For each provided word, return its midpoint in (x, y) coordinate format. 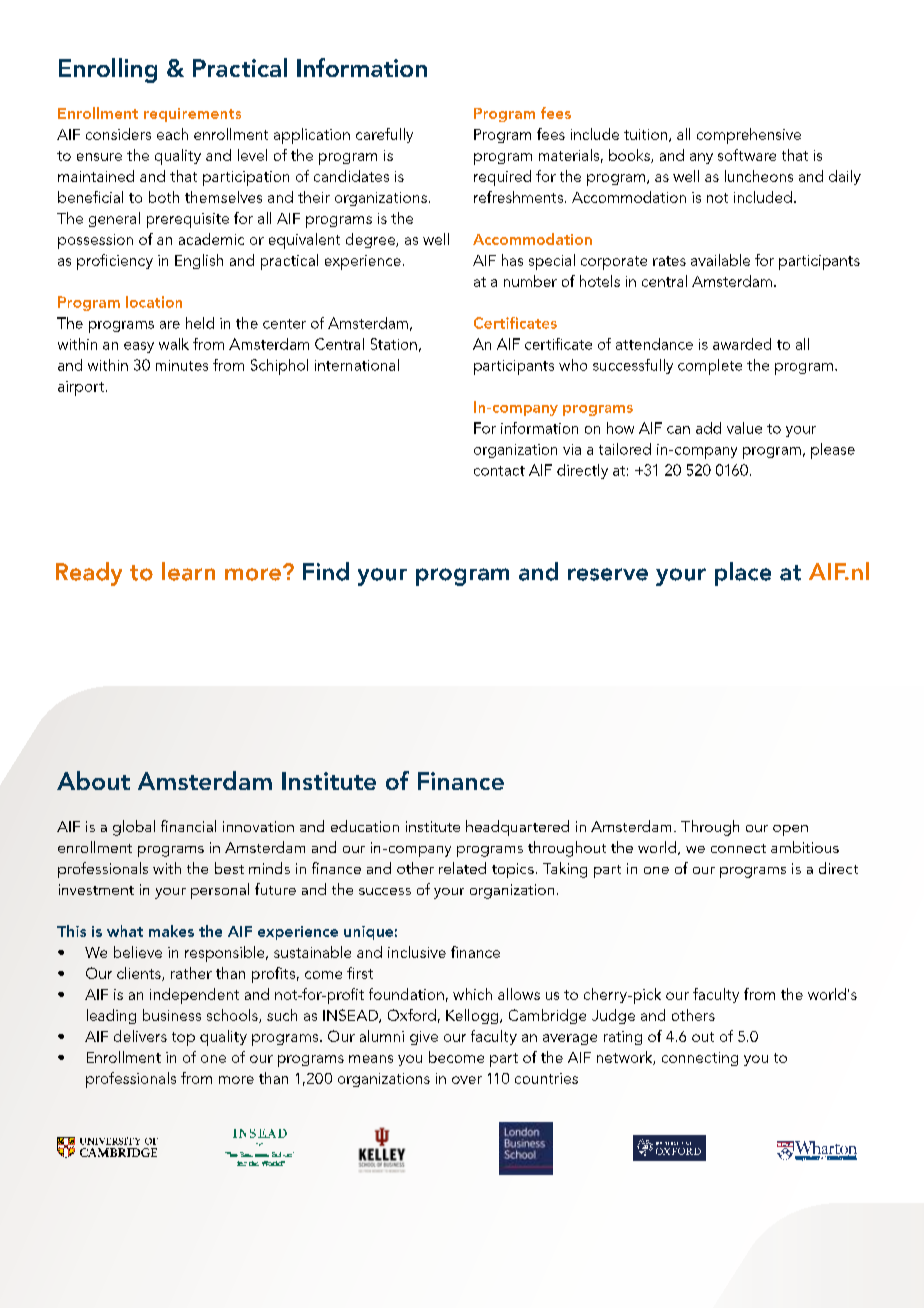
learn (188, 571)
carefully (384, 135)
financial (188, 826)
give (424, 1038)
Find (326, 571)
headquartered (517, 828)
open (790, 830)
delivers (140, 1036)
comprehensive (749, 136)
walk (174, 344)
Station (394, 344)
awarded (742, 344)
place (743, 574)
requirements (192, 115)
